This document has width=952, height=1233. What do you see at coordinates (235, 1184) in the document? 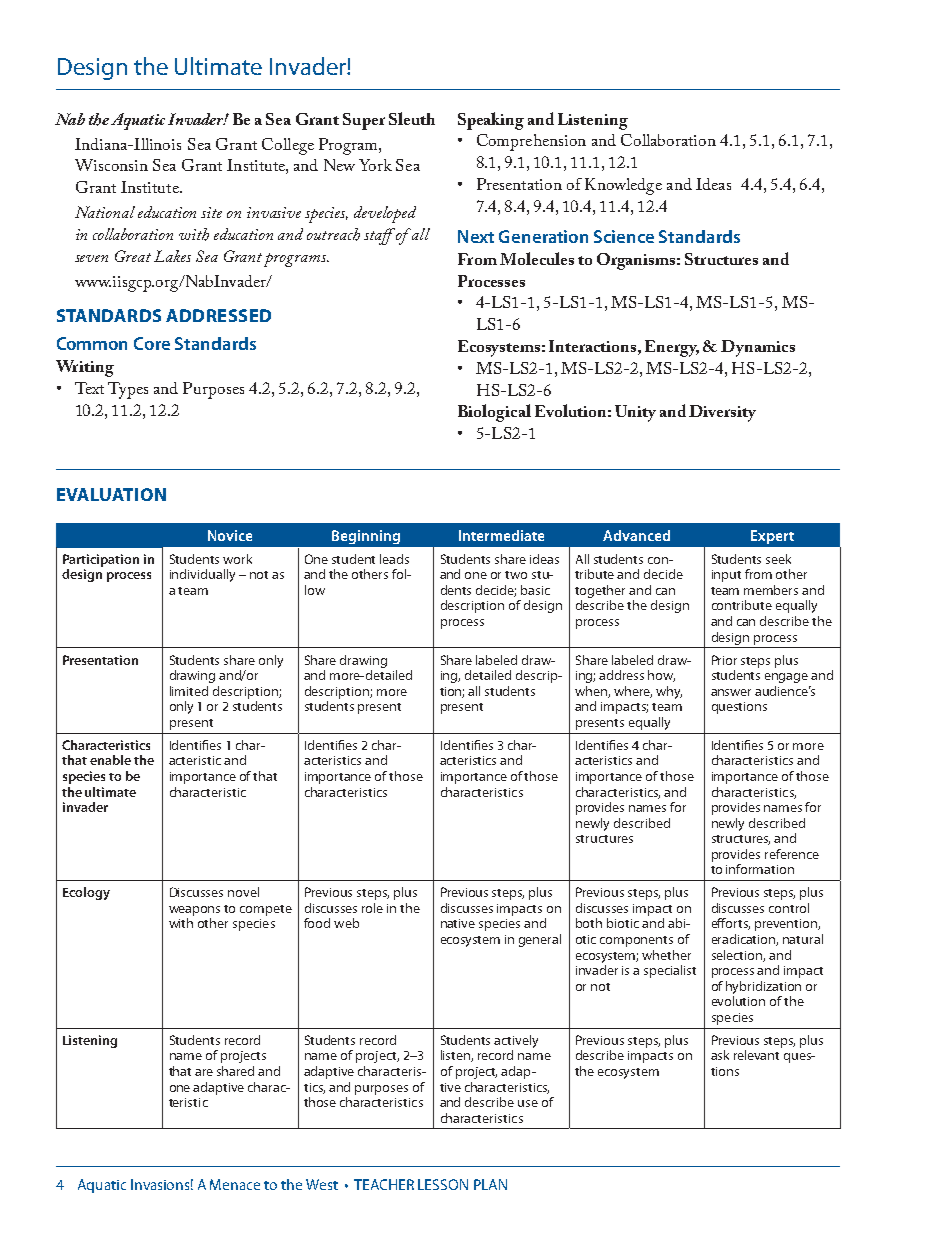
I see `Menace` at bounding box center [235, 1184].
